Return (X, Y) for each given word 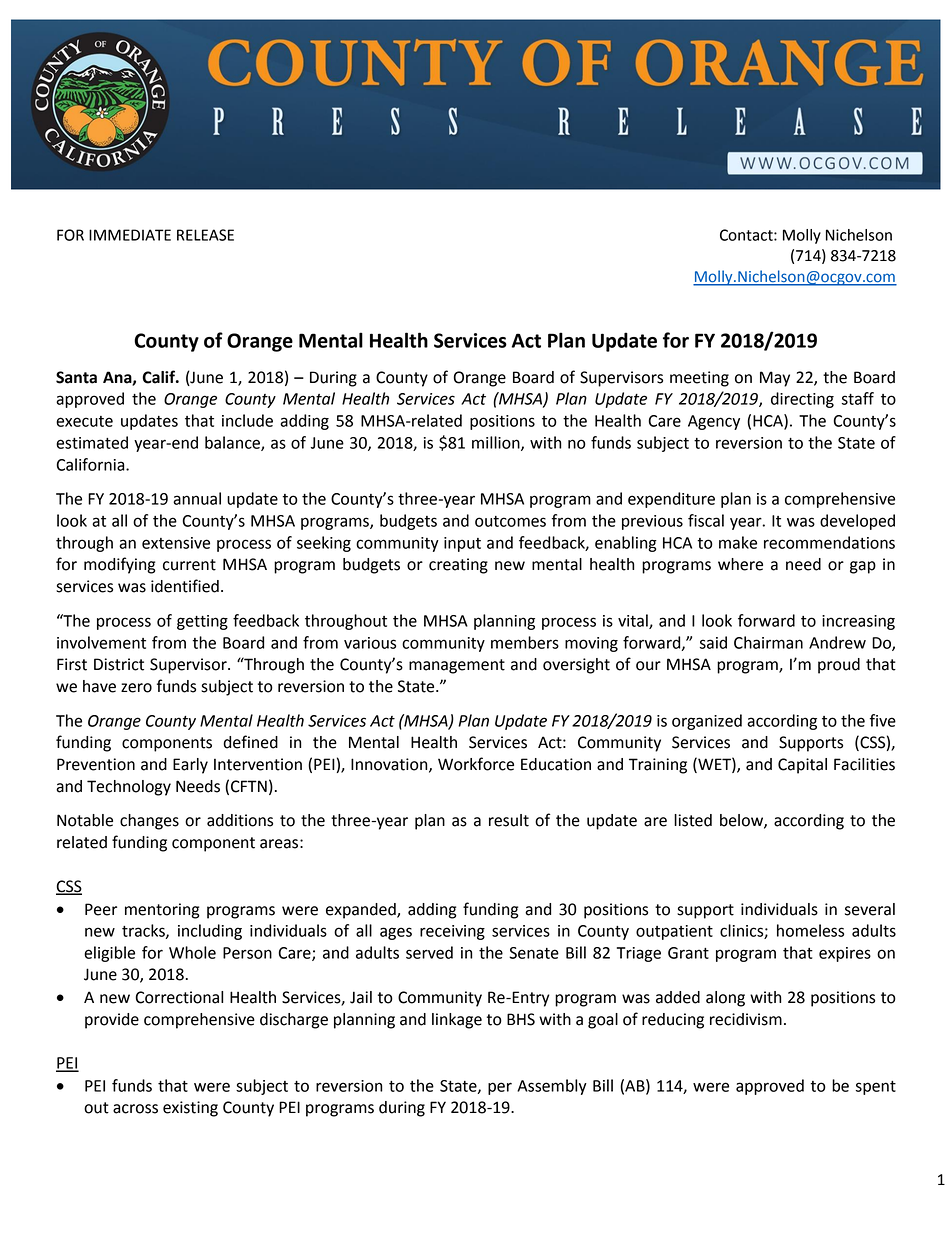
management (457, 666)
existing (190, 1109)
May (775, 379)
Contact (747, 235)
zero (136, 688)
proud (839, 666)
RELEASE (205, 235)
